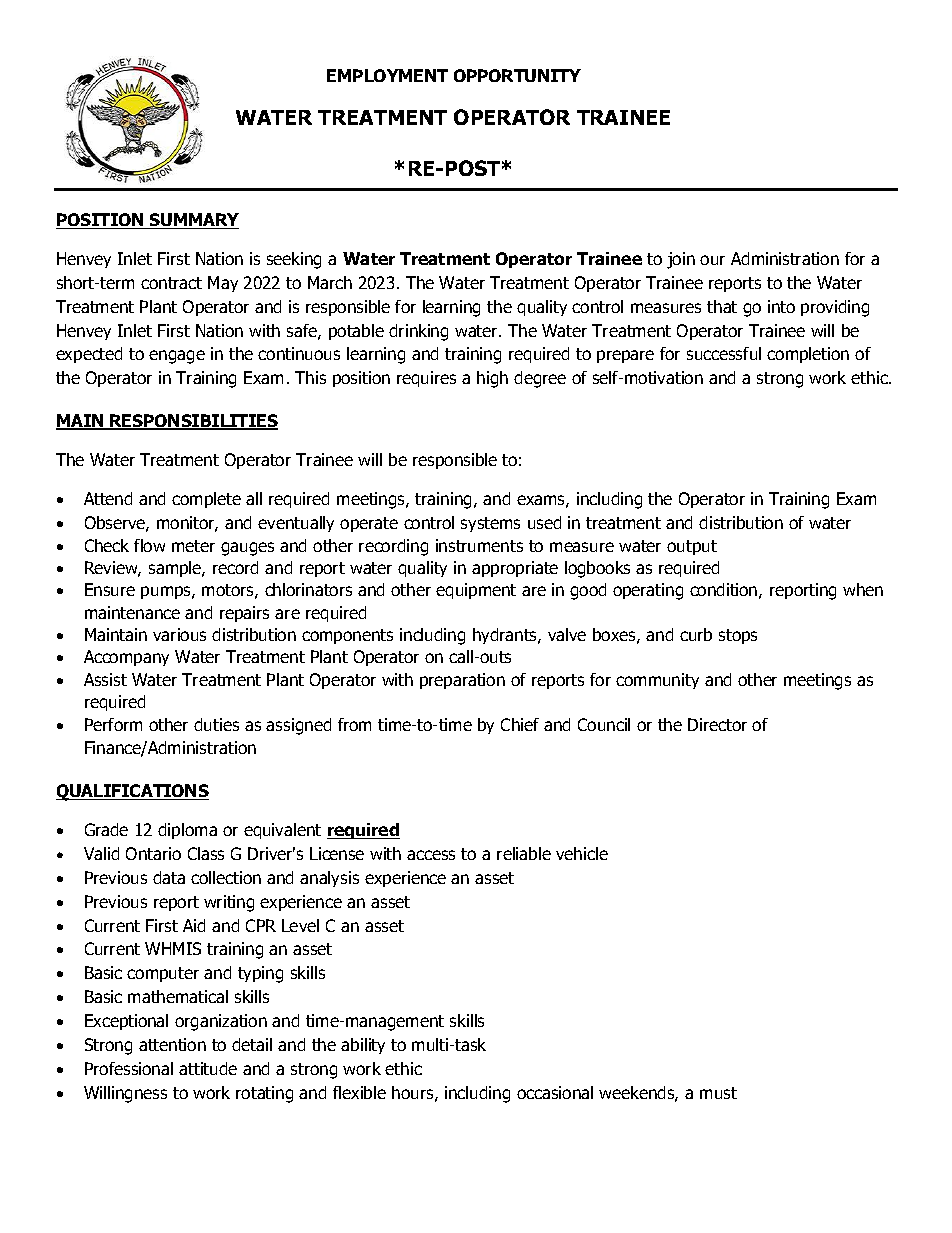 The width and height of the image is (952, 1233). I want to click on RESPONSIBILITIES, so click(193, 422).
